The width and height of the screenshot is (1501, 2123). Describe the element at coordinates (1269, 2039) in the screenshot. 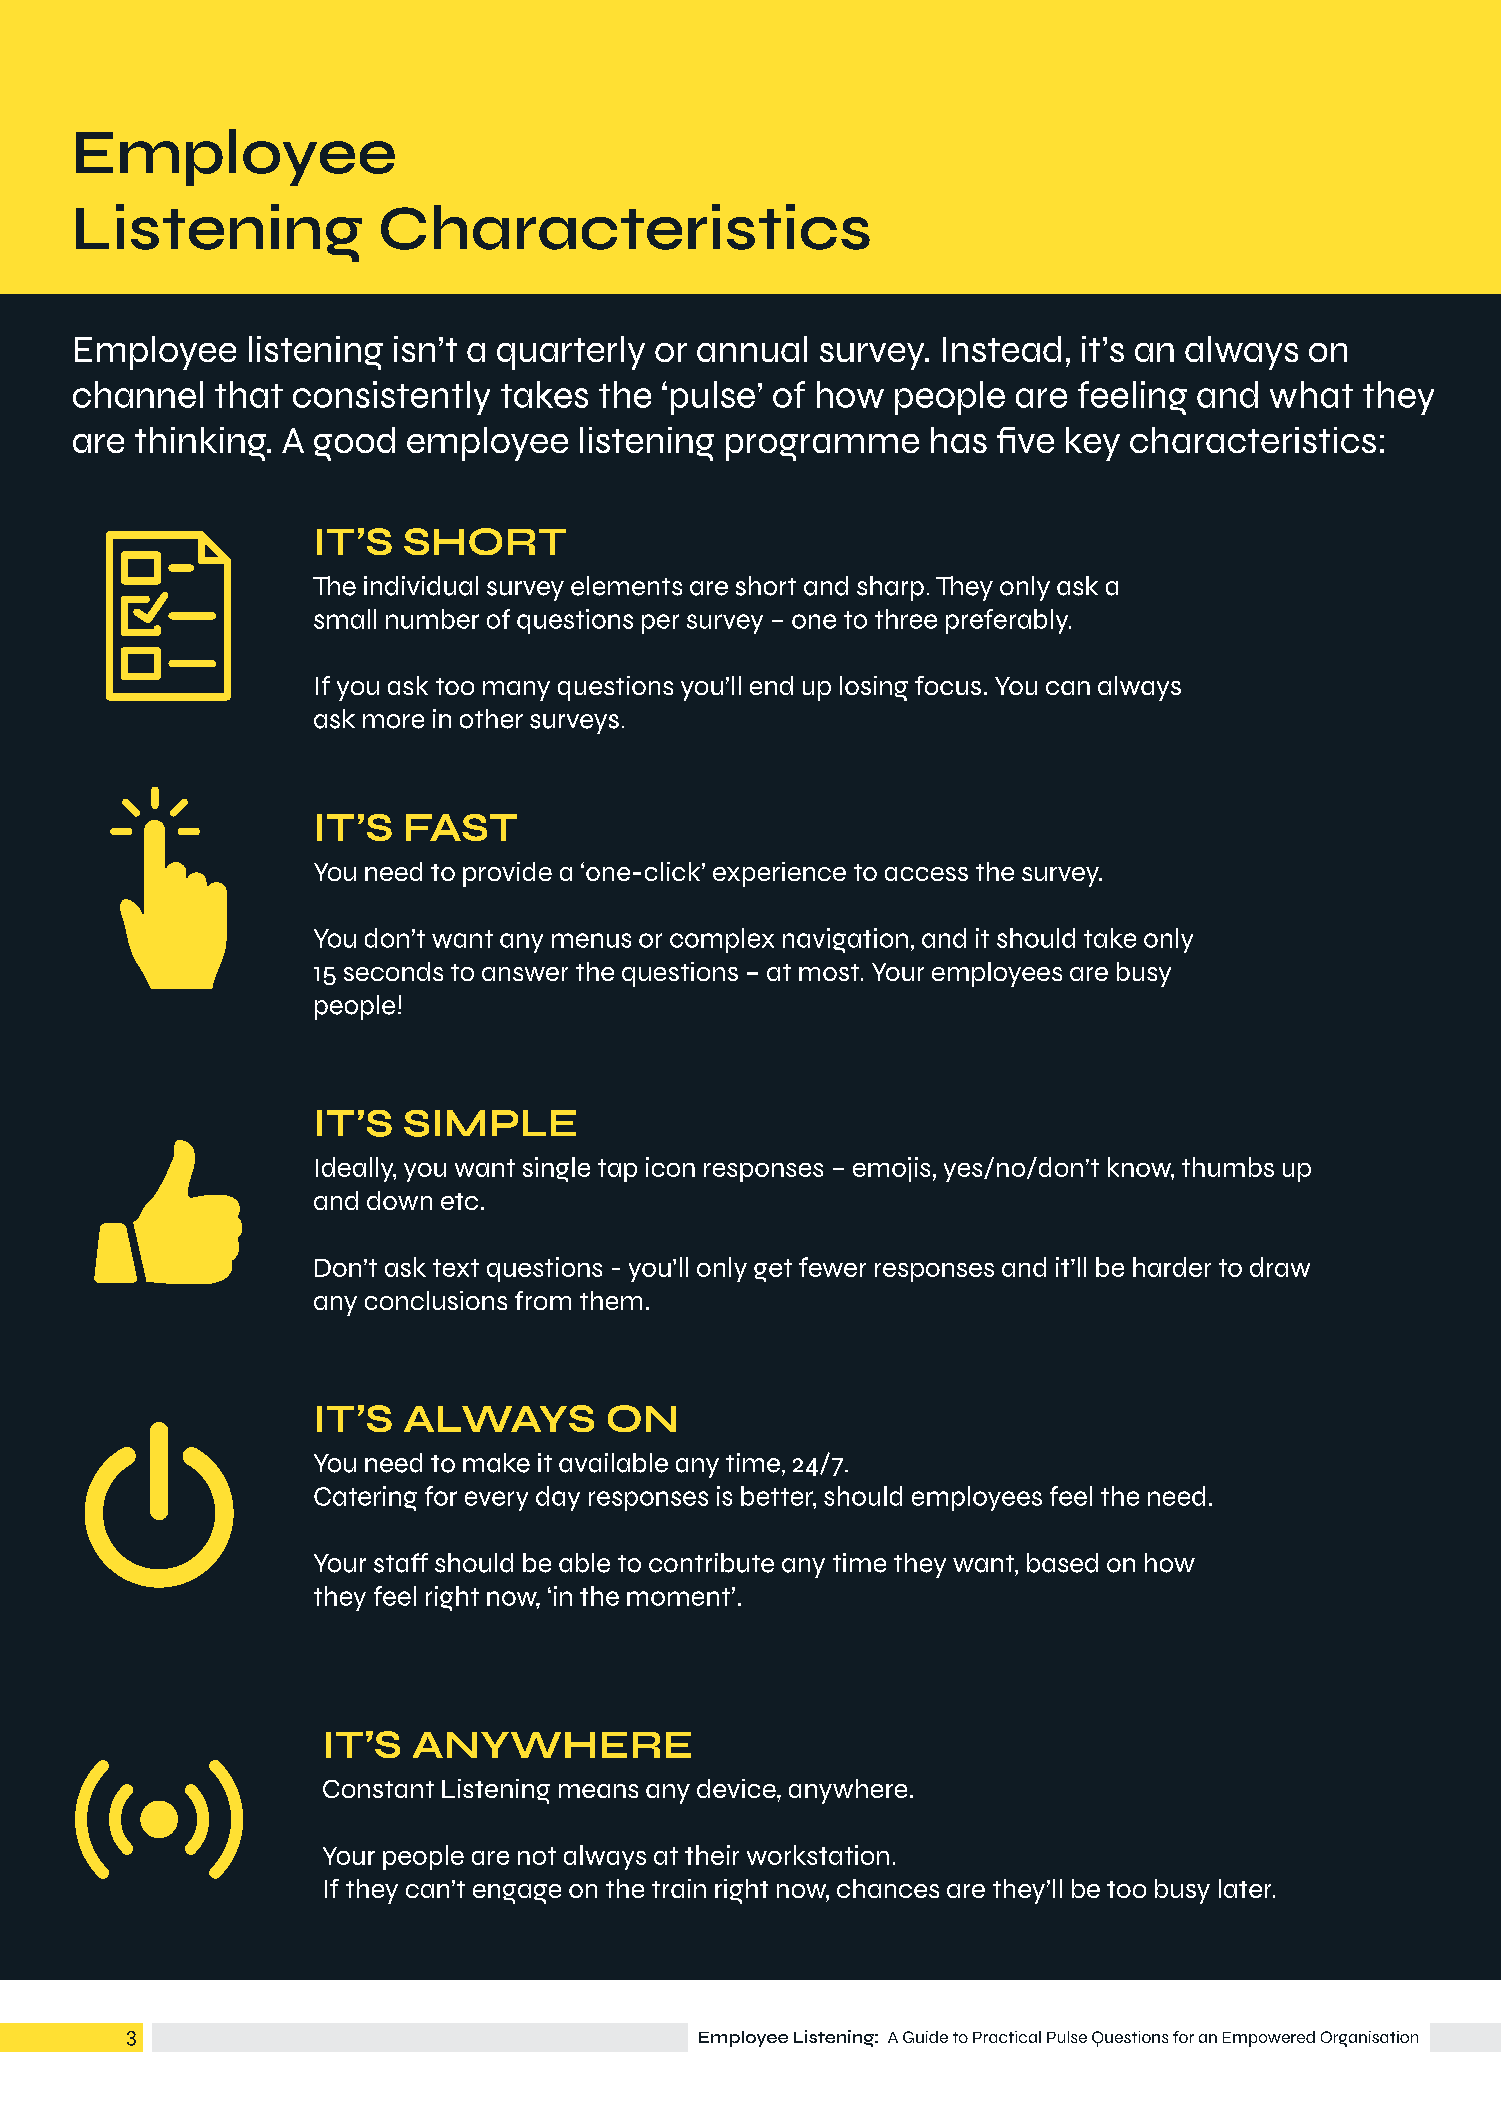

I see `Empowered` at that location.
